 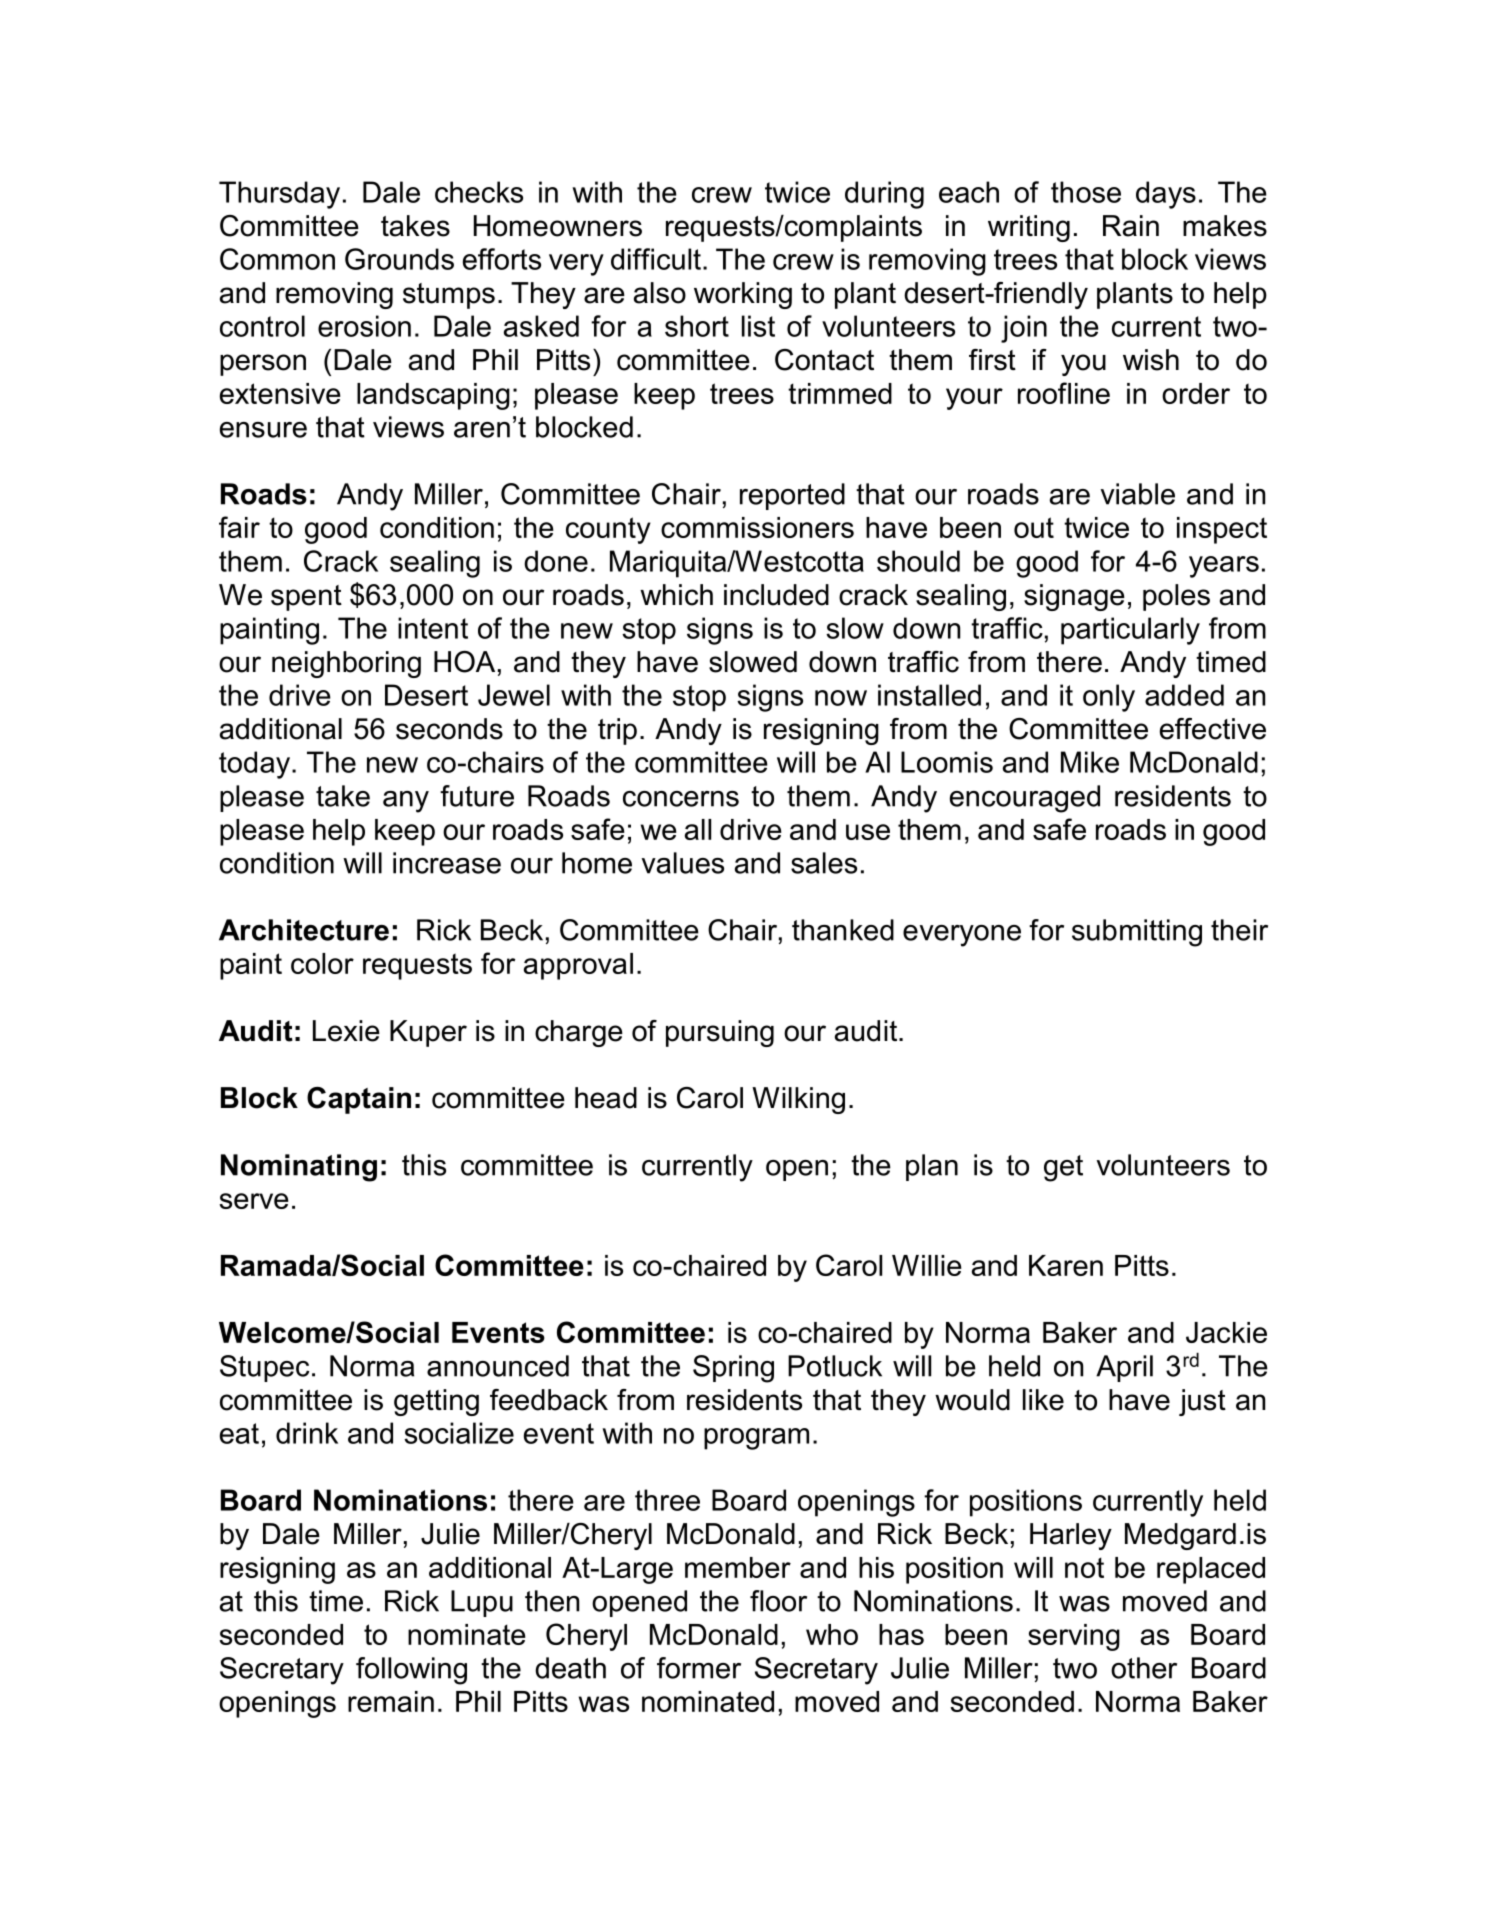 I want to click on working, so click(x=743, y=295).
